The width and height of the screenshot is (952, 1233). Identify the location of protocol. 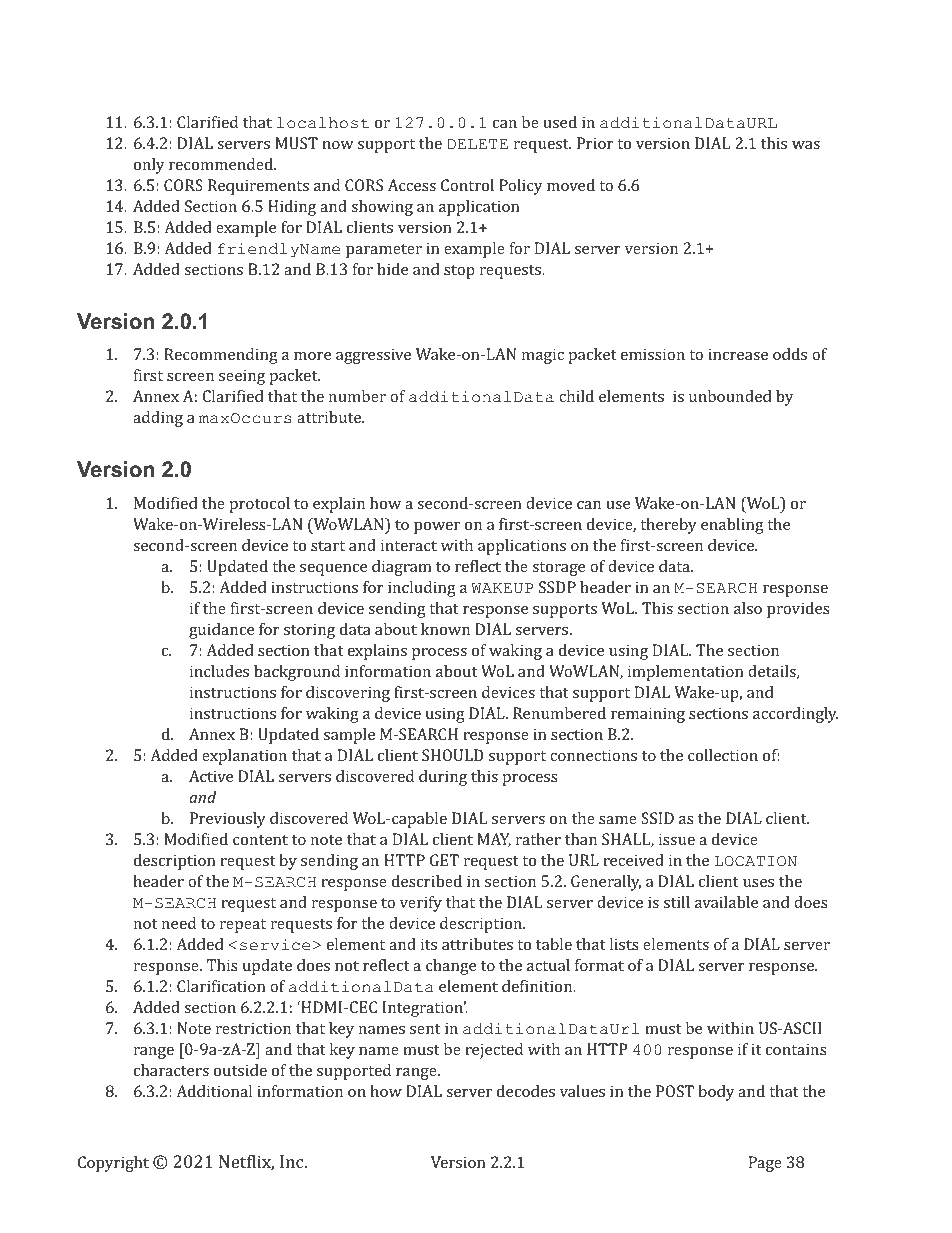
(259, 505).
